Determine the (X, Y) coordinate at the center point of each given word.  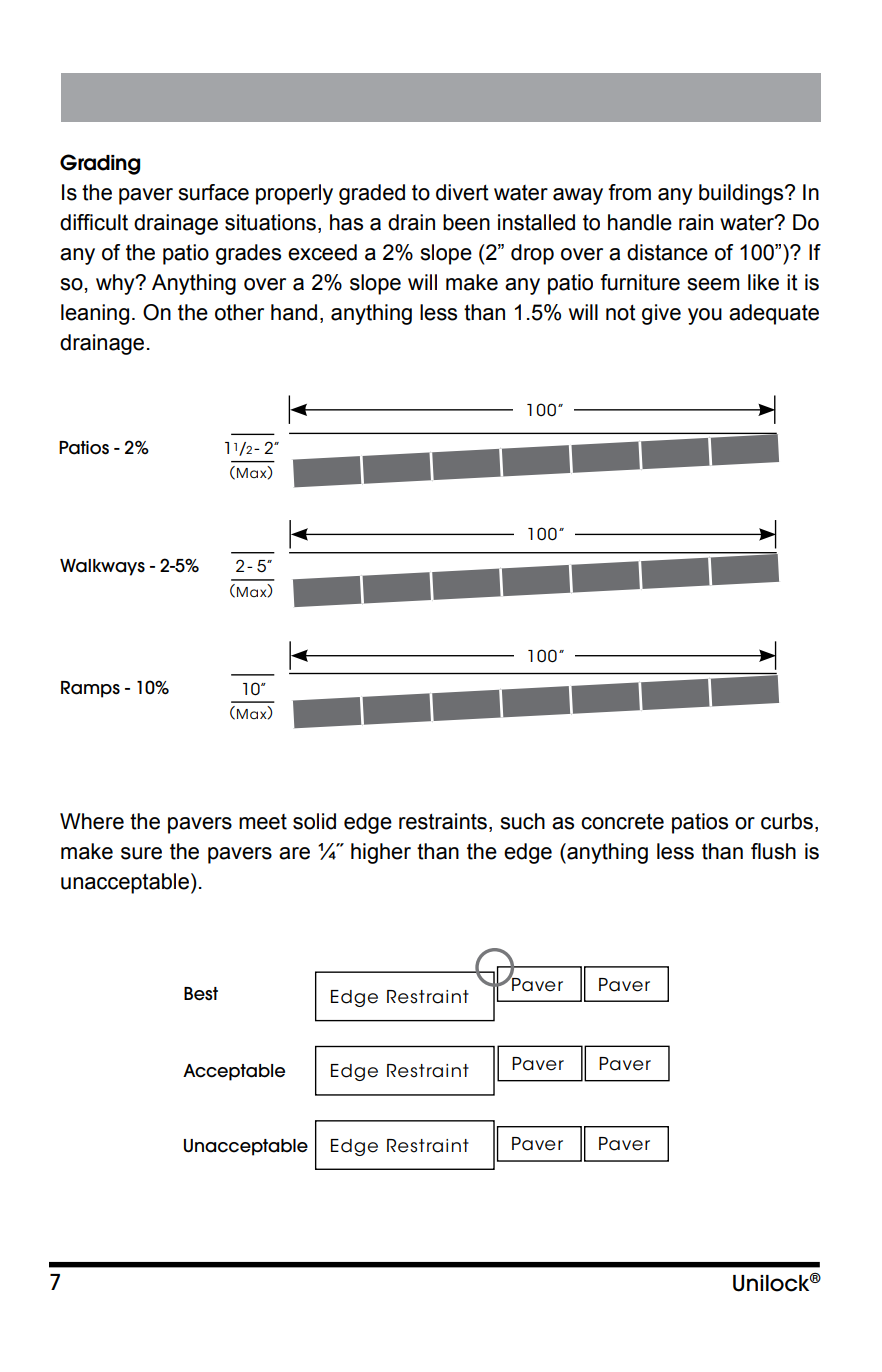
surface (213, 192)
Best (201, 994)
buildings (742, 194)
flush (773, 851)
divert (462, 192)
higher (381, 853)
